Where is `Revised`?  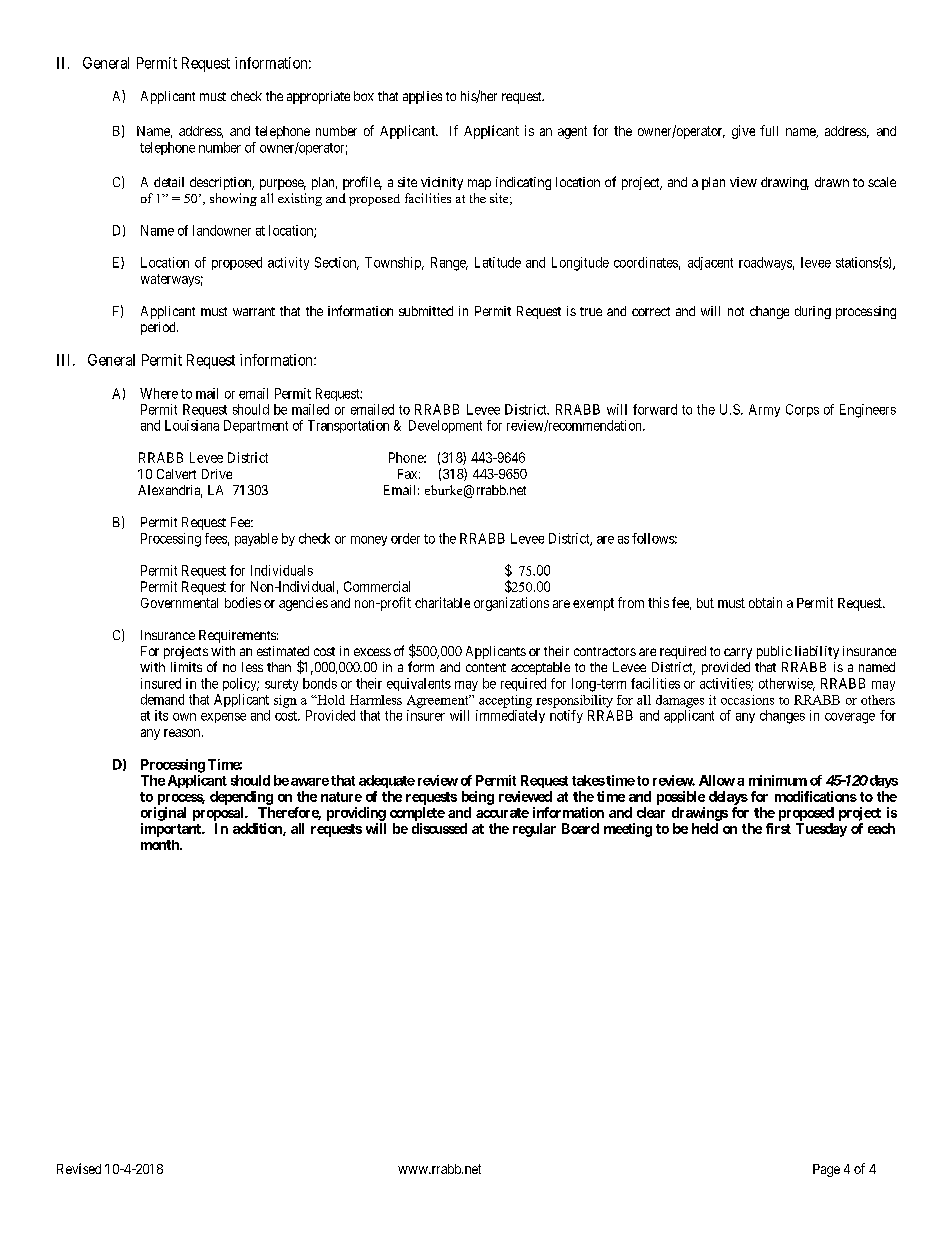 Revised is located at coordinates (79, 1168).
